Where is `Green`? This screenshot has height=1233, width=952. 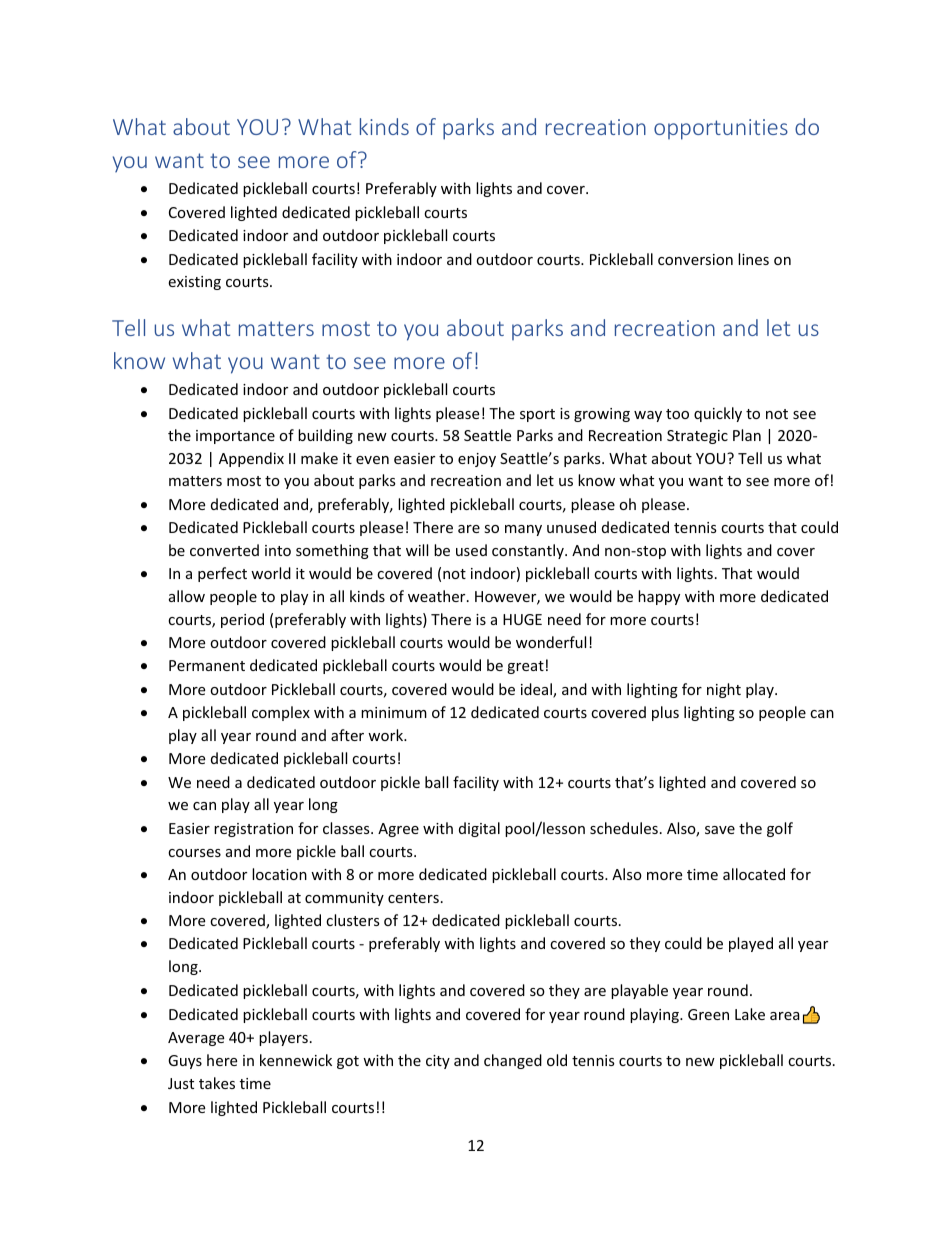 Green is located at coordinates (708, 1014).
